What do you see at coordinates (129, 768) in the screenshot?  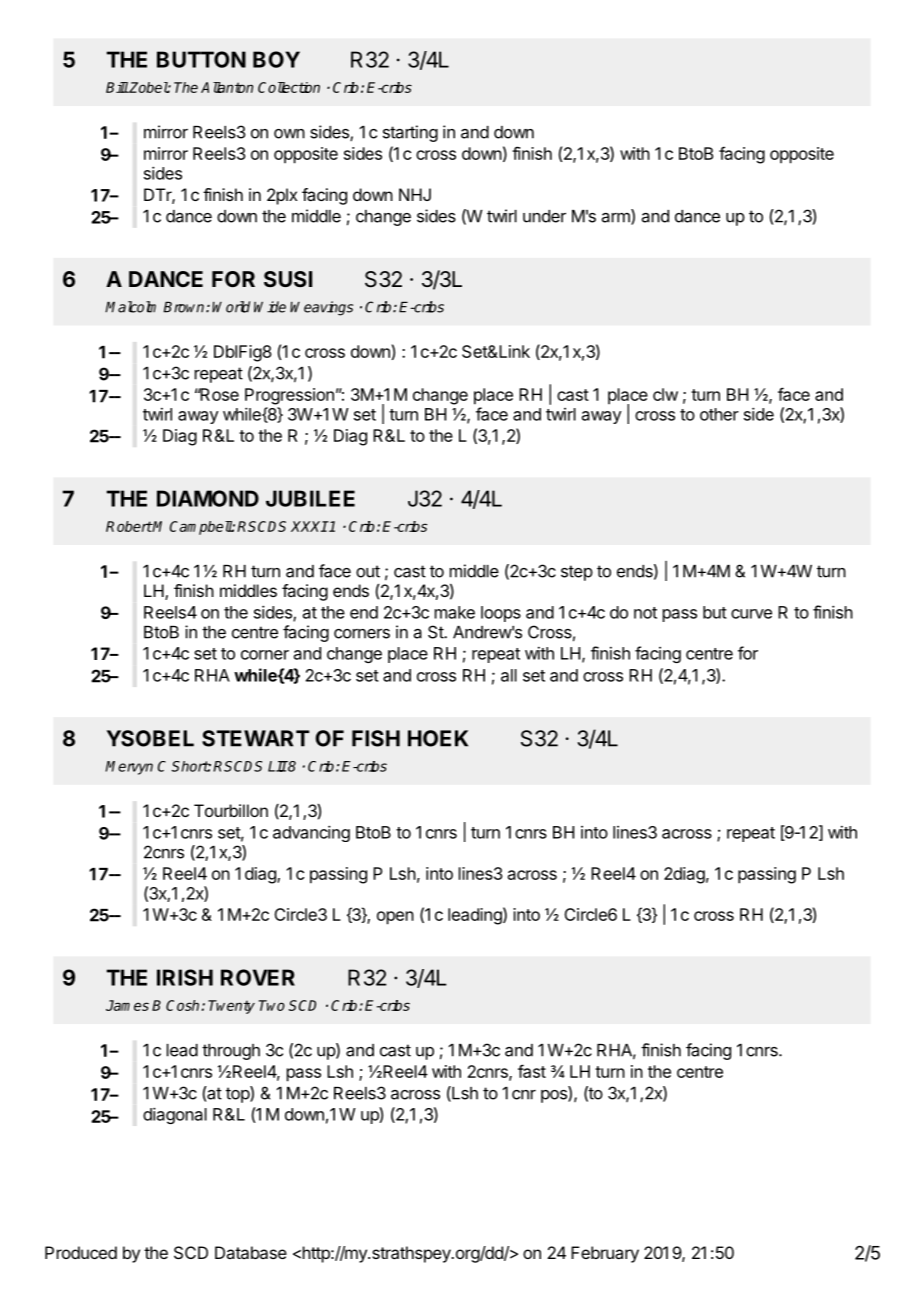 I see `Mervyn` at bounding box center [129, 768].
